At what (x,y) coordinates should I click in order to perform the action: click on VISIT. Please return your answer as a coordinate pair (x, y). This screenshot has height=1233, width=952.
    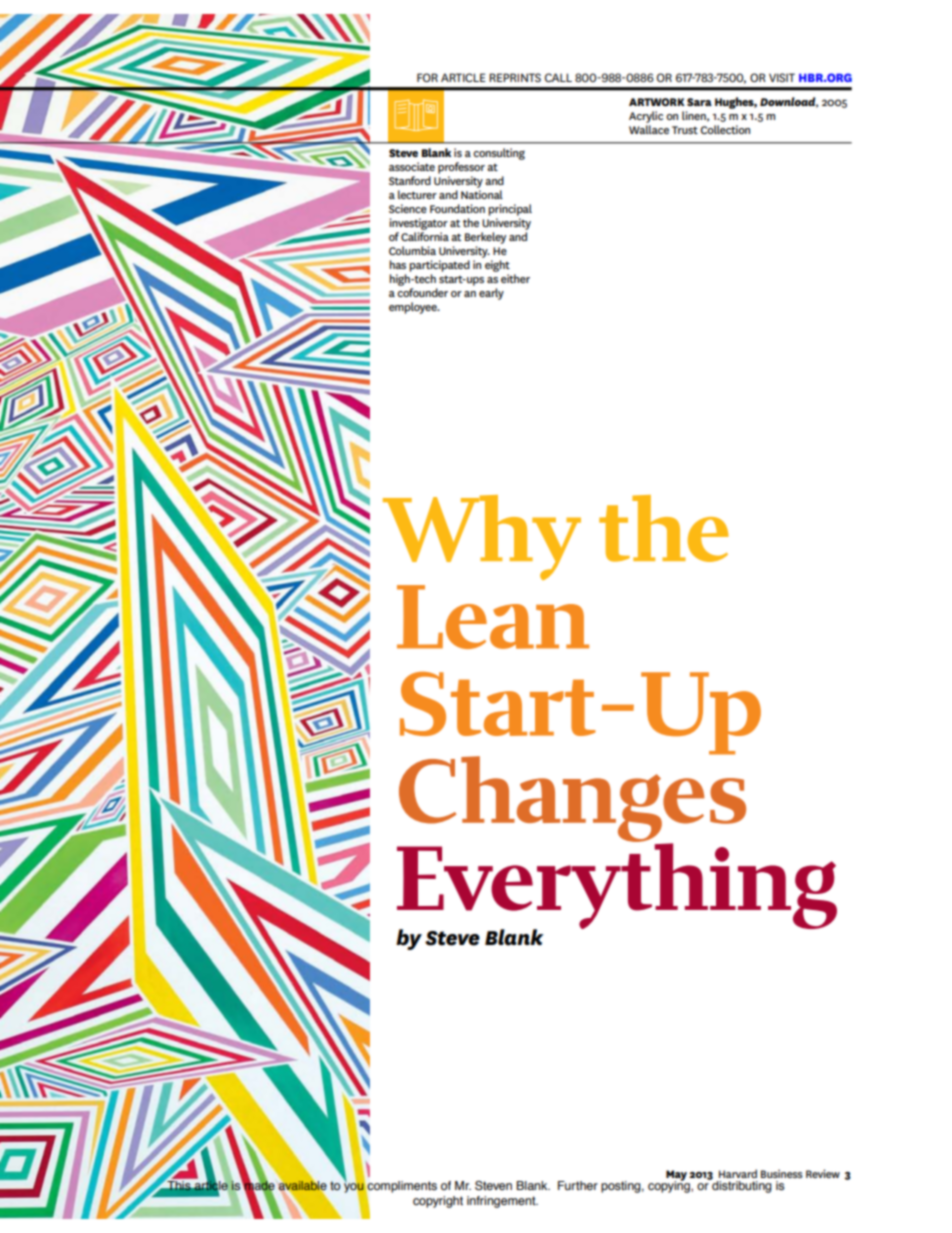
    Looking at the image, I should click on (782, 77).
